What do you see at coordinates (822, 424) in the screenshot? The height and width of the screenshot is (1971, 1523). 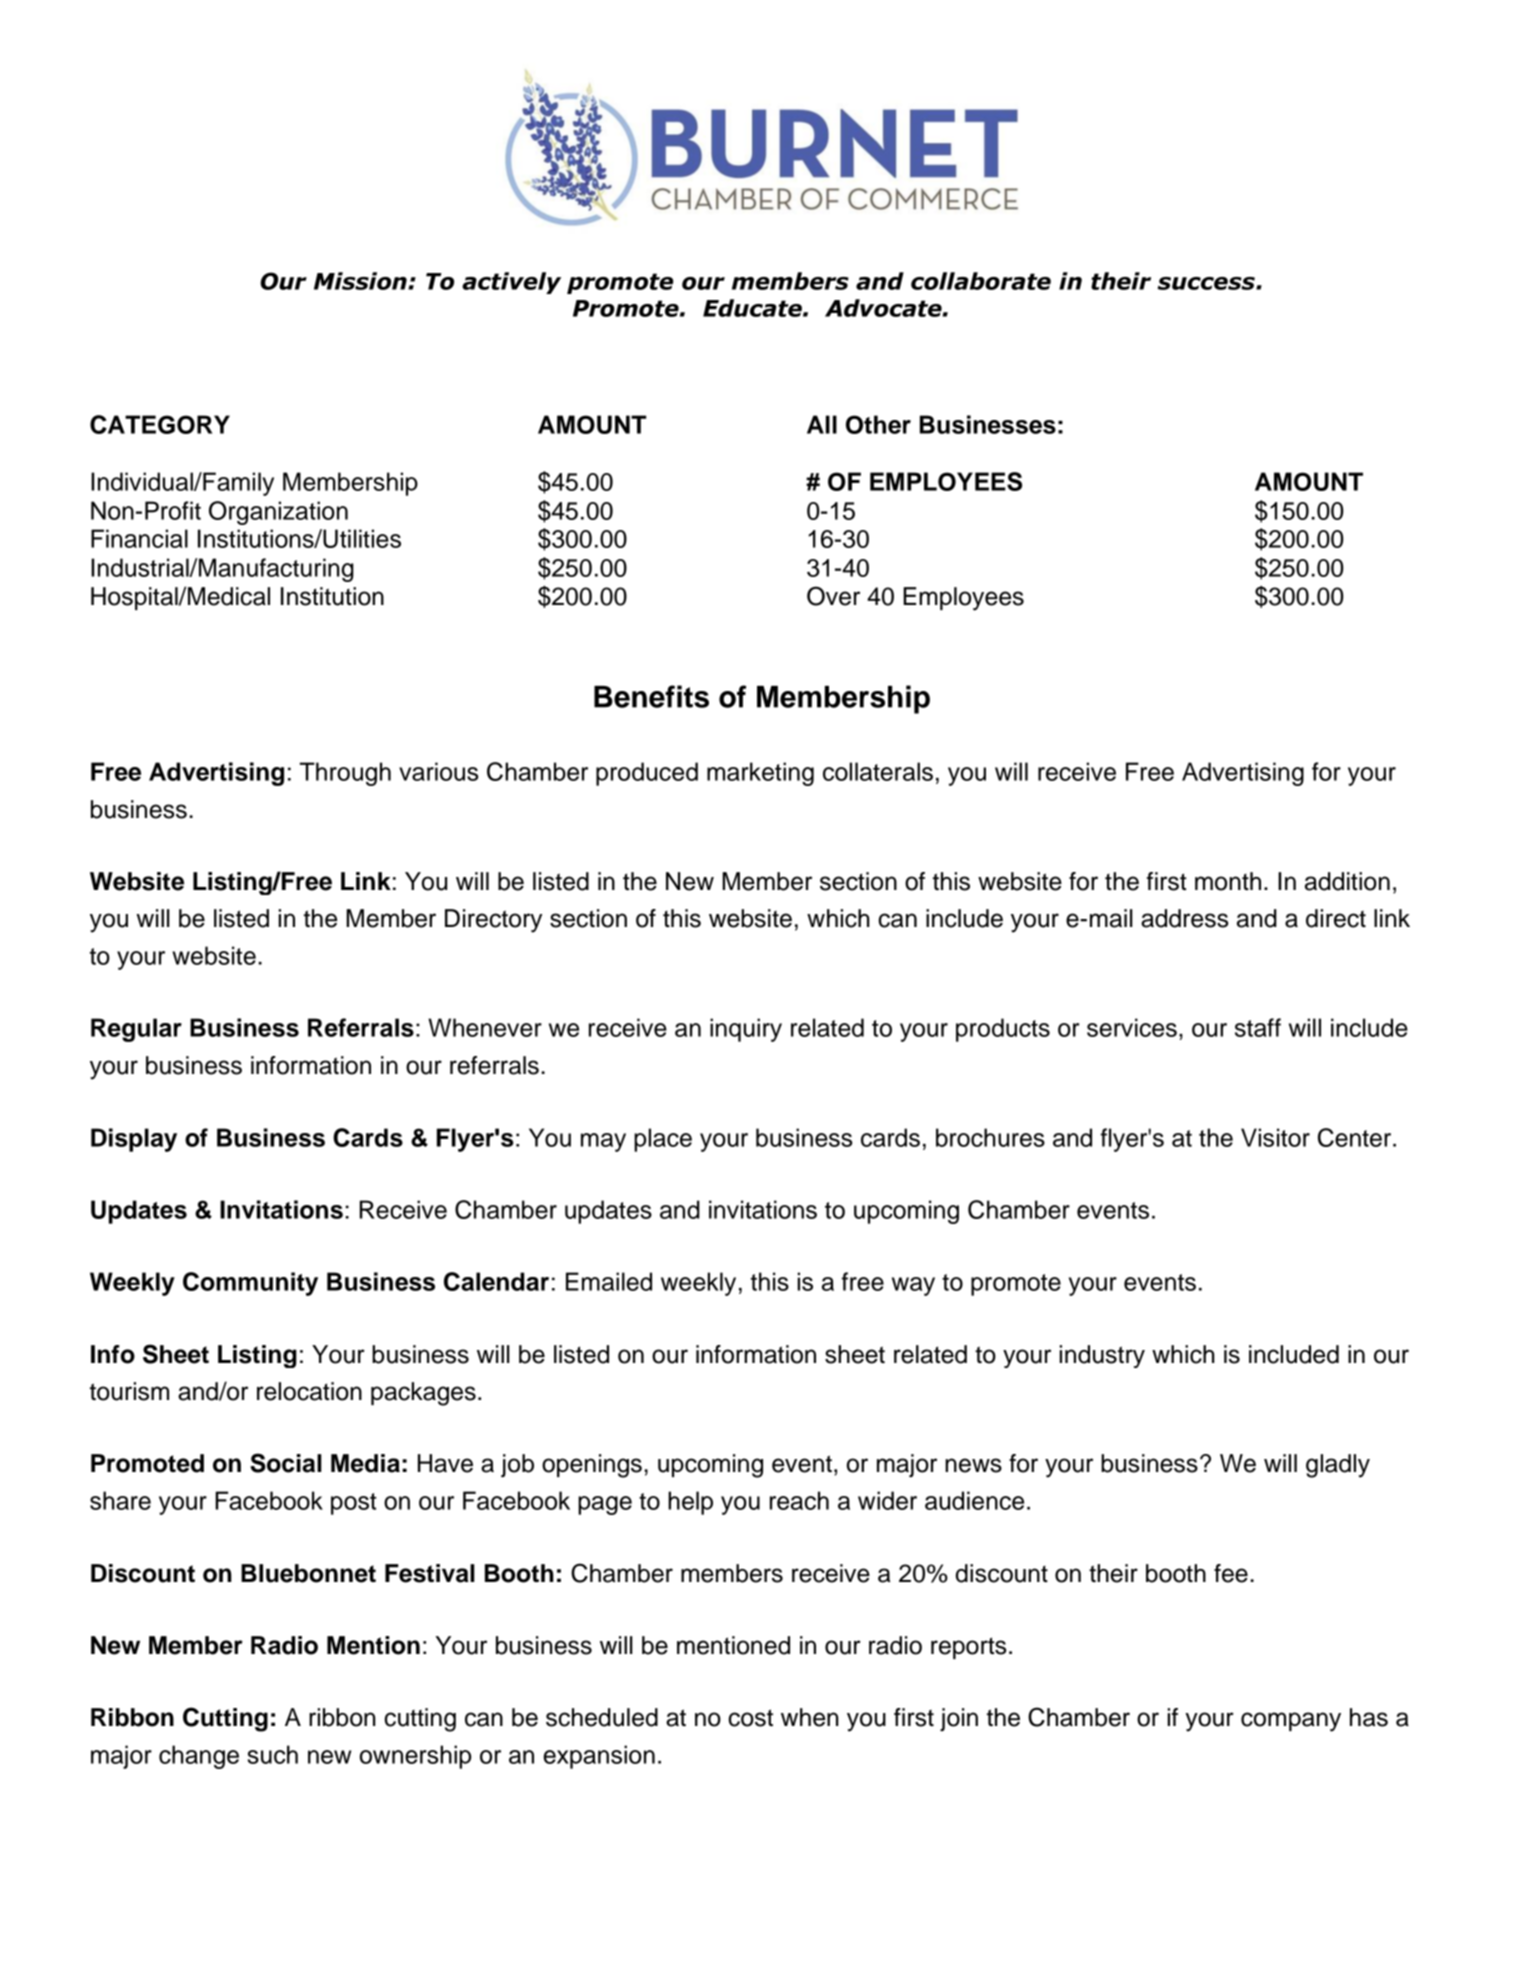 I see `All` at bounding box center [822, 424].
